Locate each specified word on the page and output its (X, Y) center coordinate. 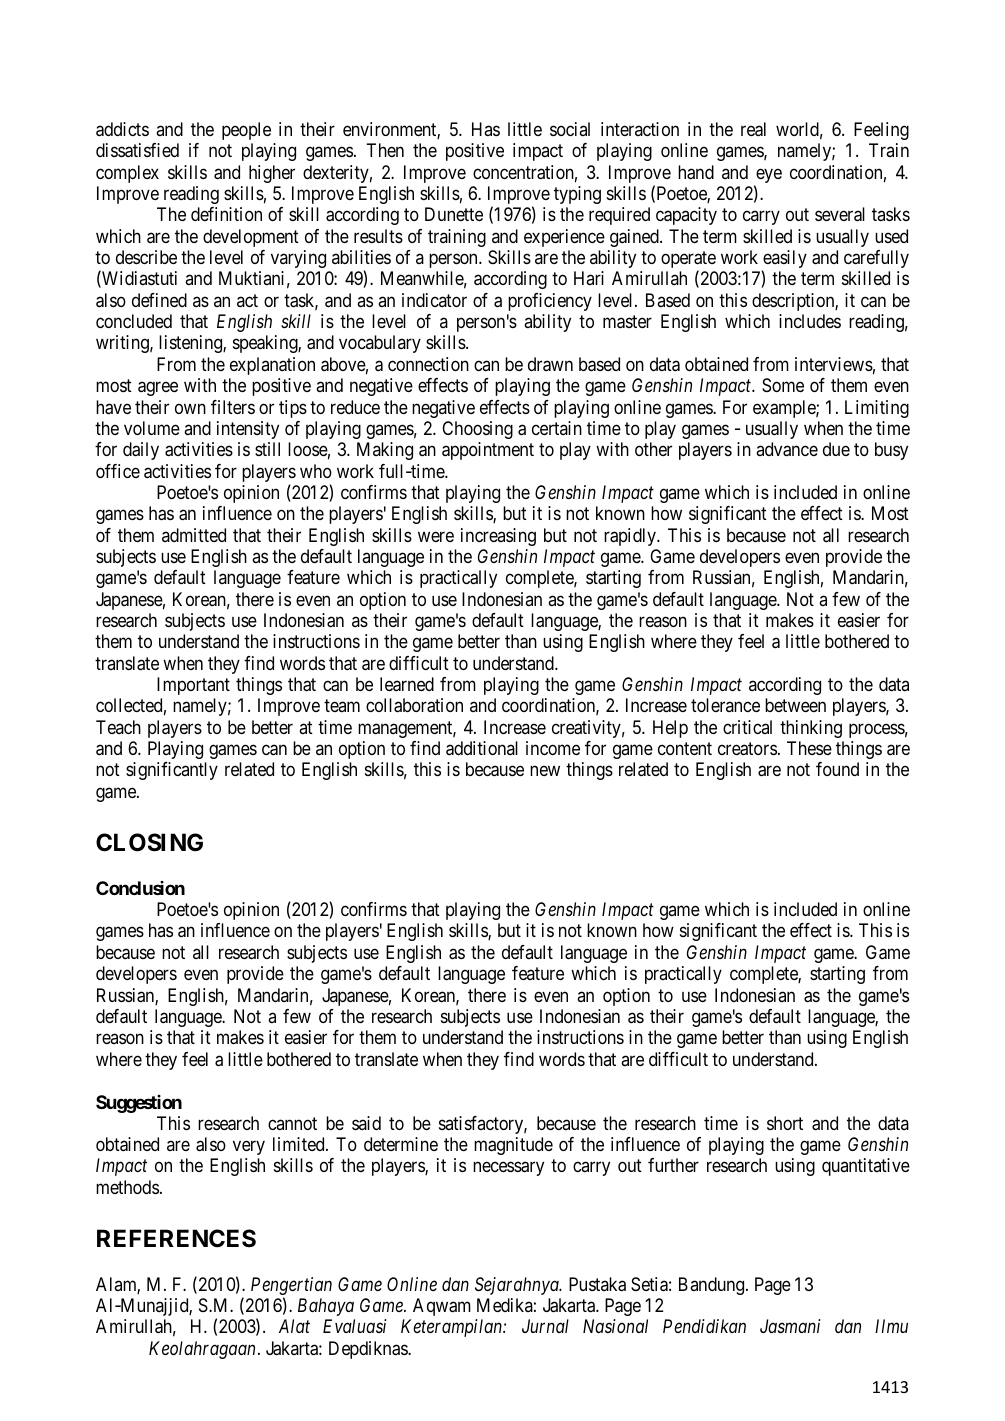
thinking (811, 729)
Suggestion (139, 1104)
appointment (488, 451)
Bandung (713, 1286)
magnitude (513, 1146)
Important (193, 686)
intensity (248, 430)
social (570, 129)
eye (768, 177)
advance (787, 449)
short (785, 1123)
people (246, 131)
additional (482, 748)
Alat (294, 1326)
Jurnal (545, 1326)
